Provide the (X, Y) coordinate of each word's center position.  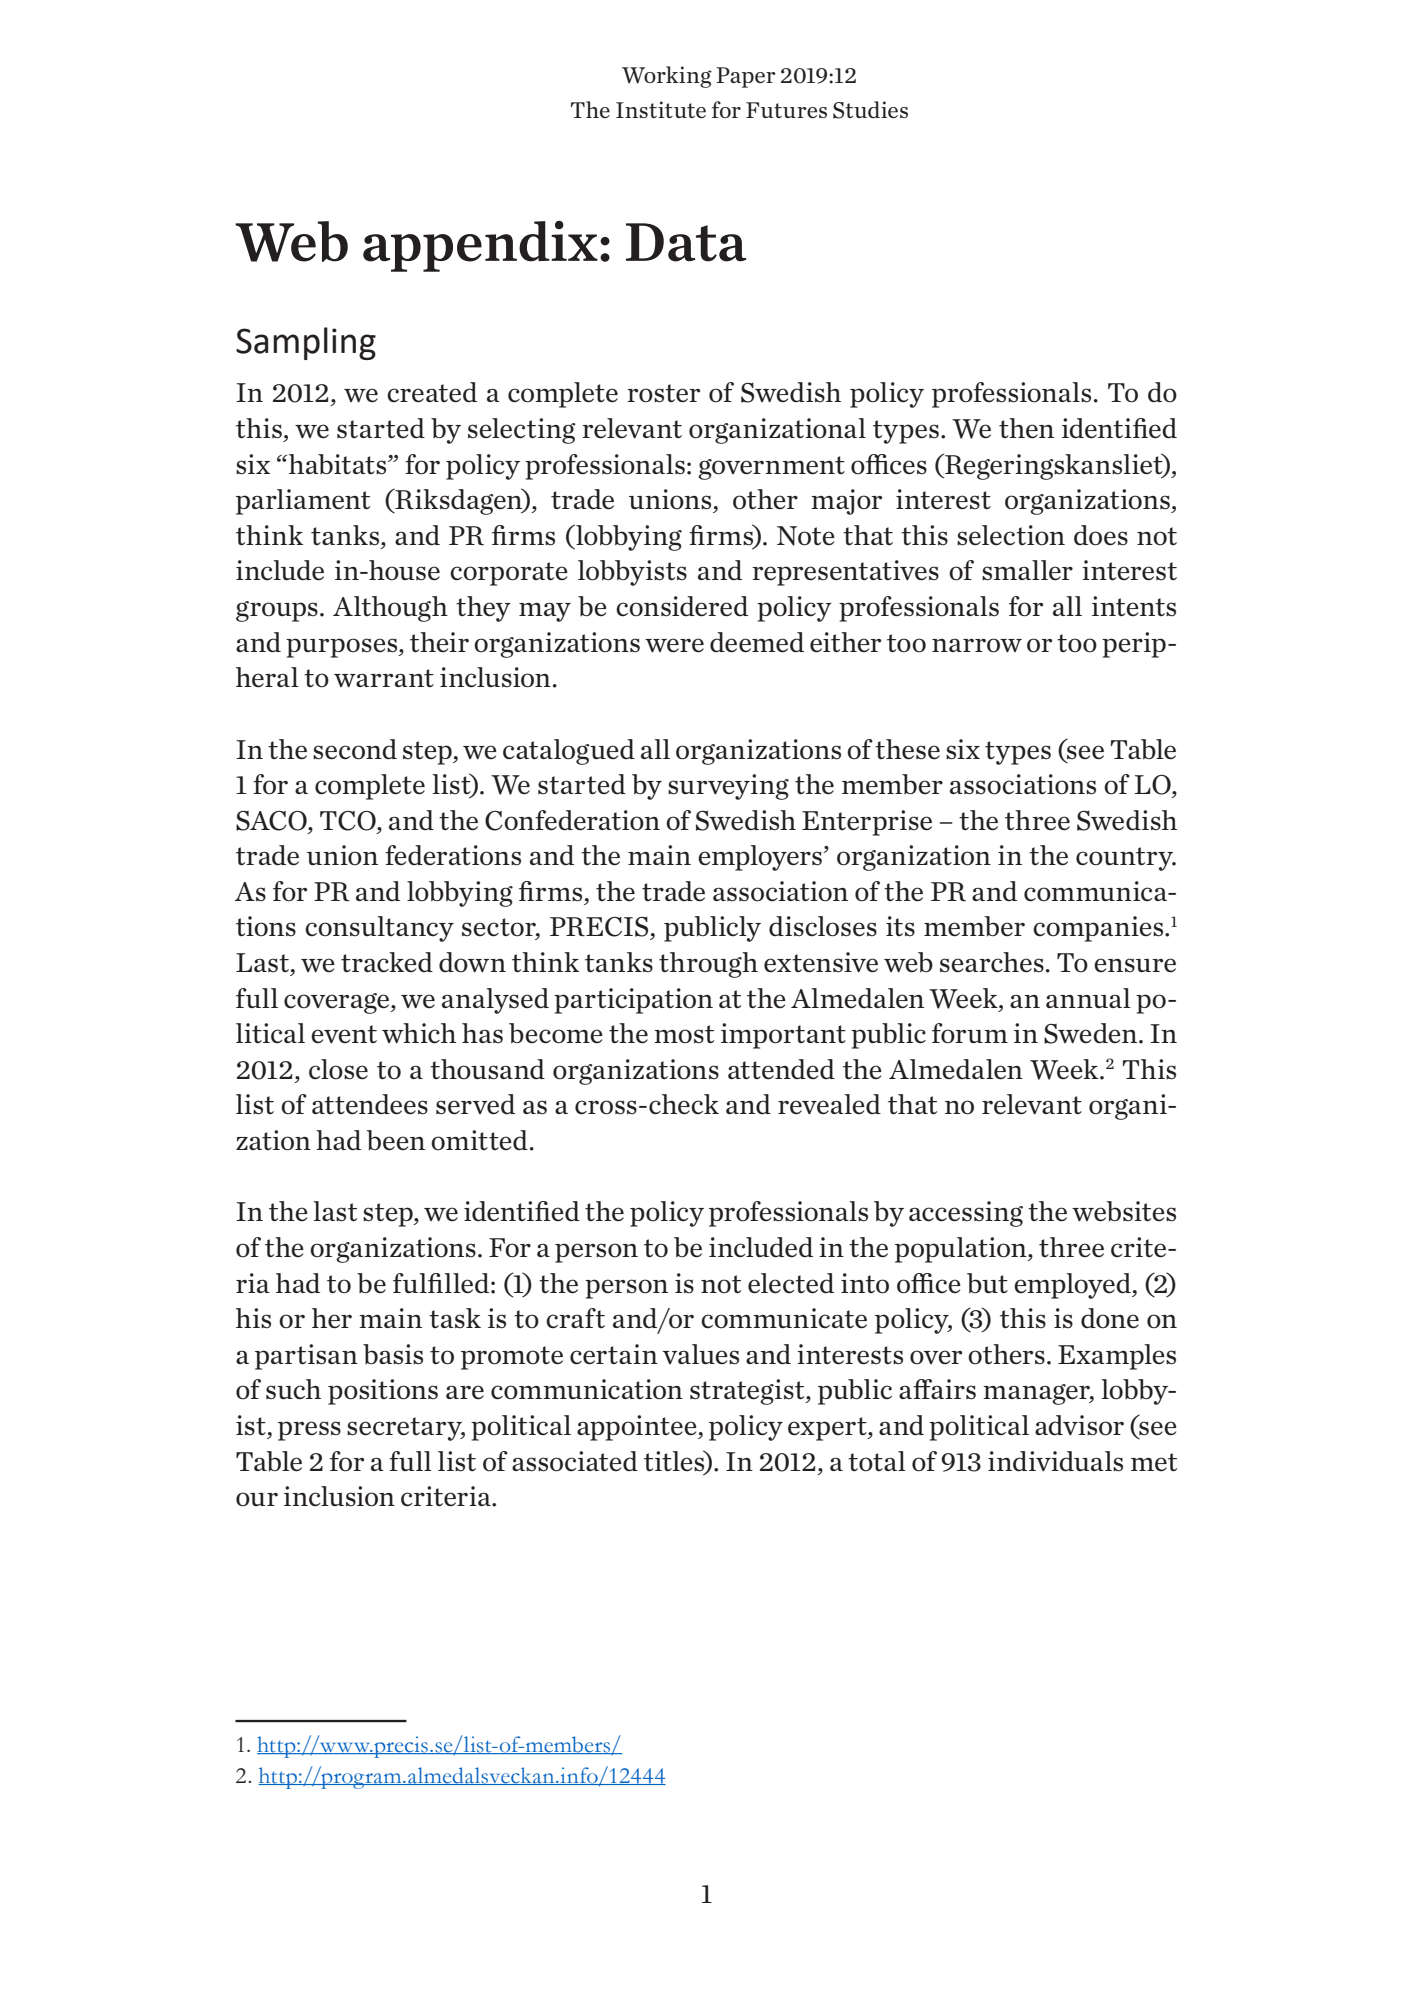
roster (663, 393)
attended (781, 1069)
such (293, 1389)
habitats (339, 464)
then (1026, 428)
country (1126, 859)
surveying (728, 787)
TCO (349, 821)
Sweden (1090, 1033)
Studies (870, 110)
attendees (370, 1104)
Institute (661, 109)
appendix (480, 246)
